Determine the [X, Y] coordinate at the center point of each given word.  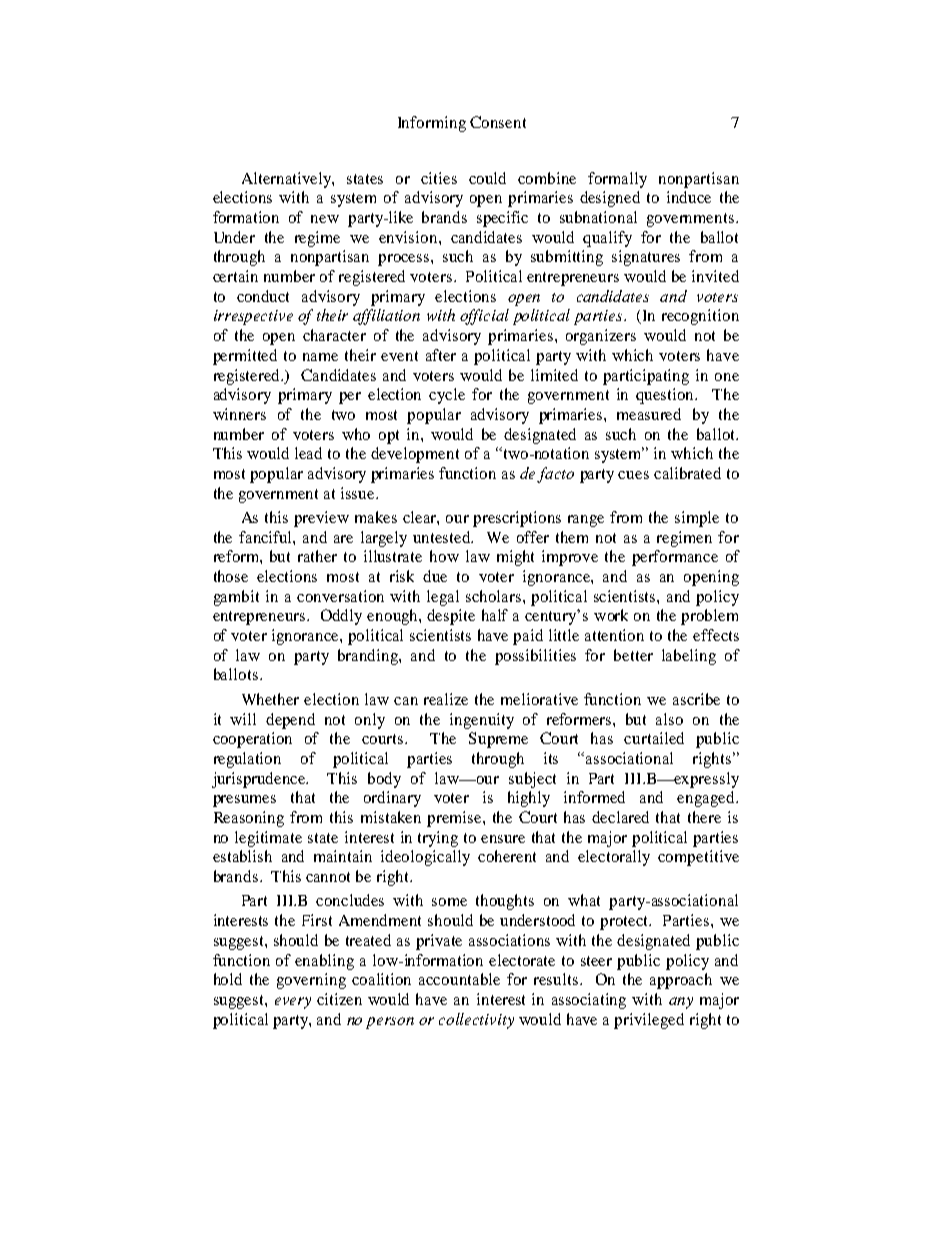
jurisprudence [260, 780]
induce [689, 197]
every [293, 1003]
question [666, 396]
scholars [495, 596]
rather [317, 556]
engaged [707, 799]
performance [675, 558]
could [487, 178]
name [320, 357]
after [441, 355]
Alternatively [287, 180]
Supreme [498, 740]
